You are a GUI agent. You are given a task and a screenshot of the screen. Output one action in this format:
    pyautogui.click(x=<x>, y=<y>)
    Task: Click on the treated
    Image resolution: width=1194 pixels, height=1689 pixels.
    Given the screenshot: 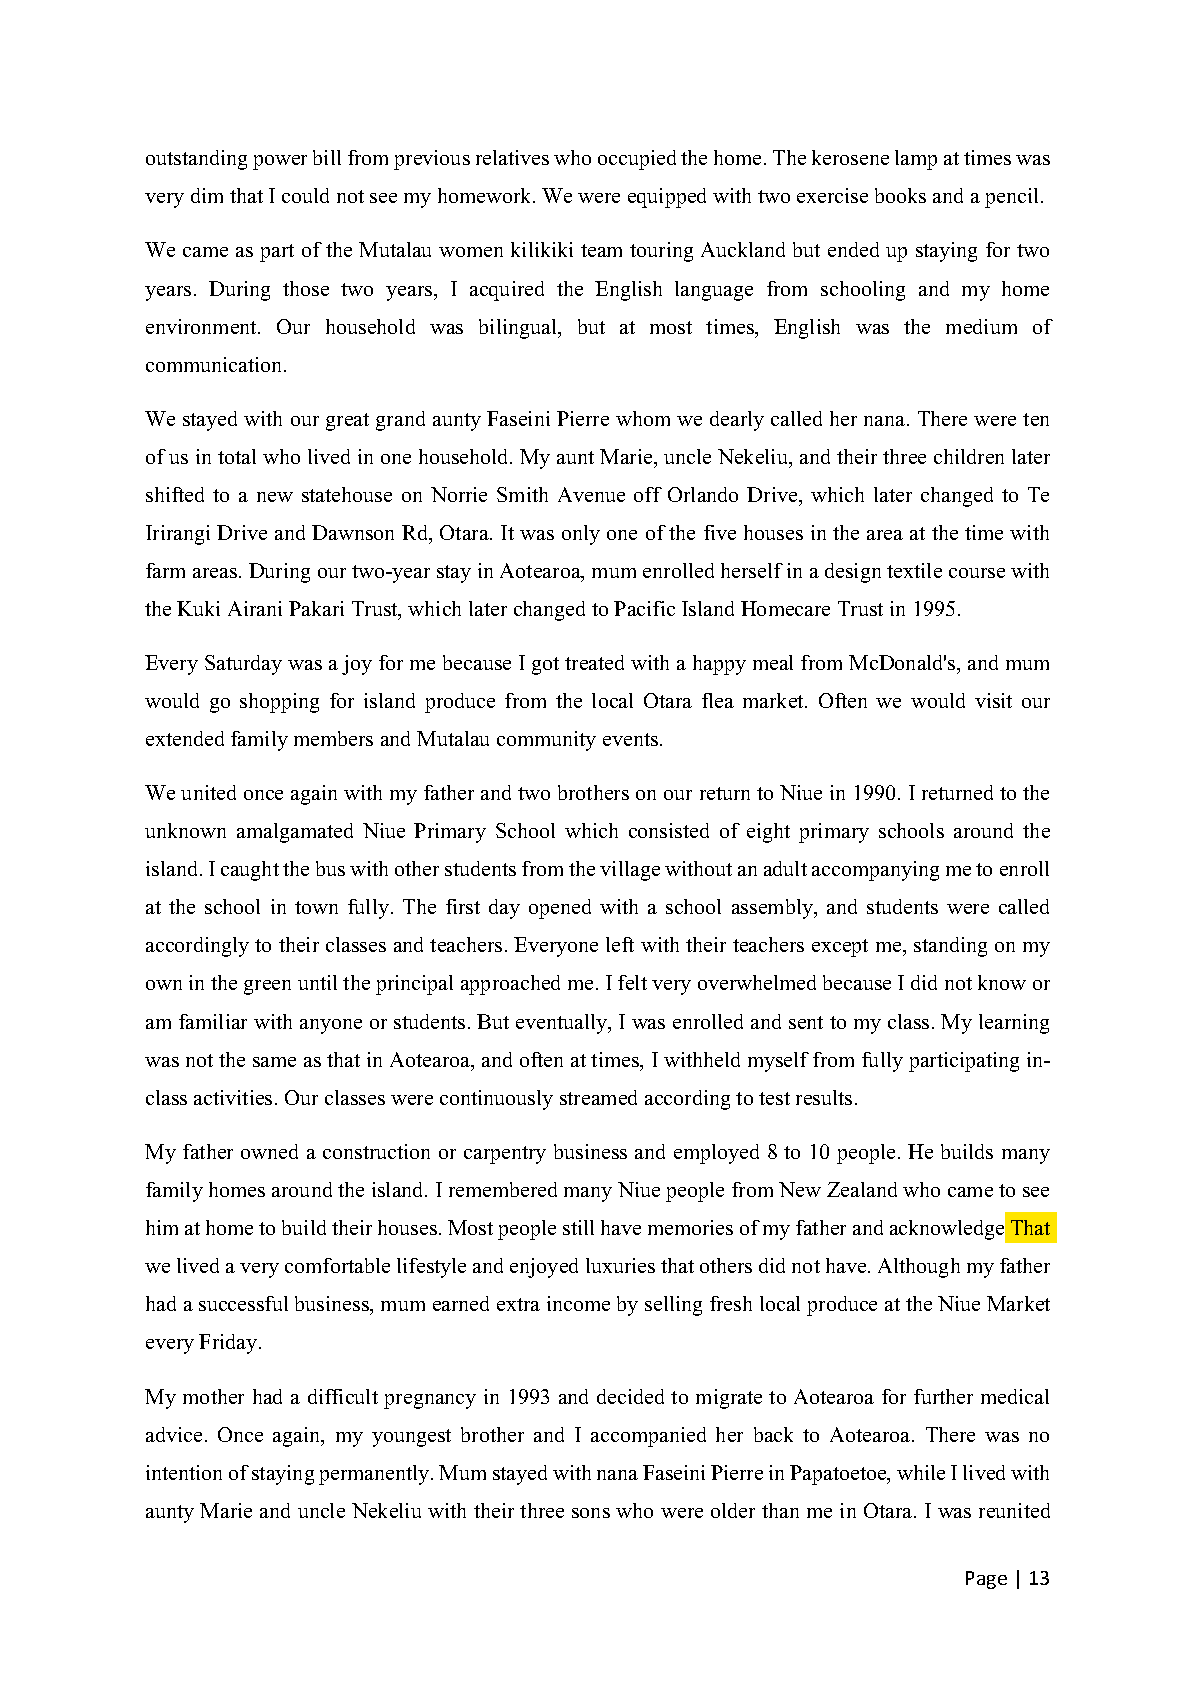 What is the action you would take?
    pyautogui.click(x=594, y=662)
